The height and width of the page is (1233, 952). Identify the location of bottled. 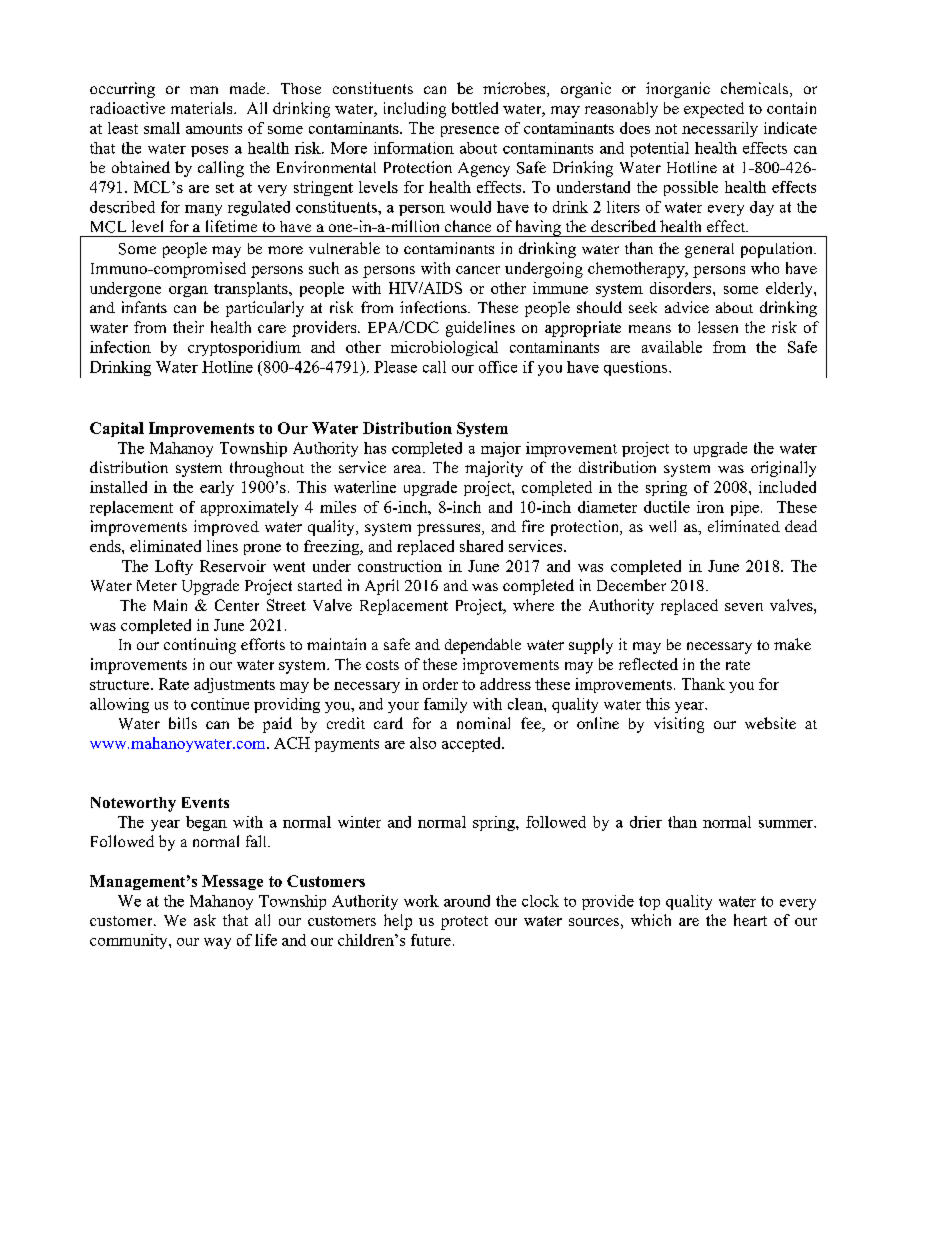
(475, 108).
